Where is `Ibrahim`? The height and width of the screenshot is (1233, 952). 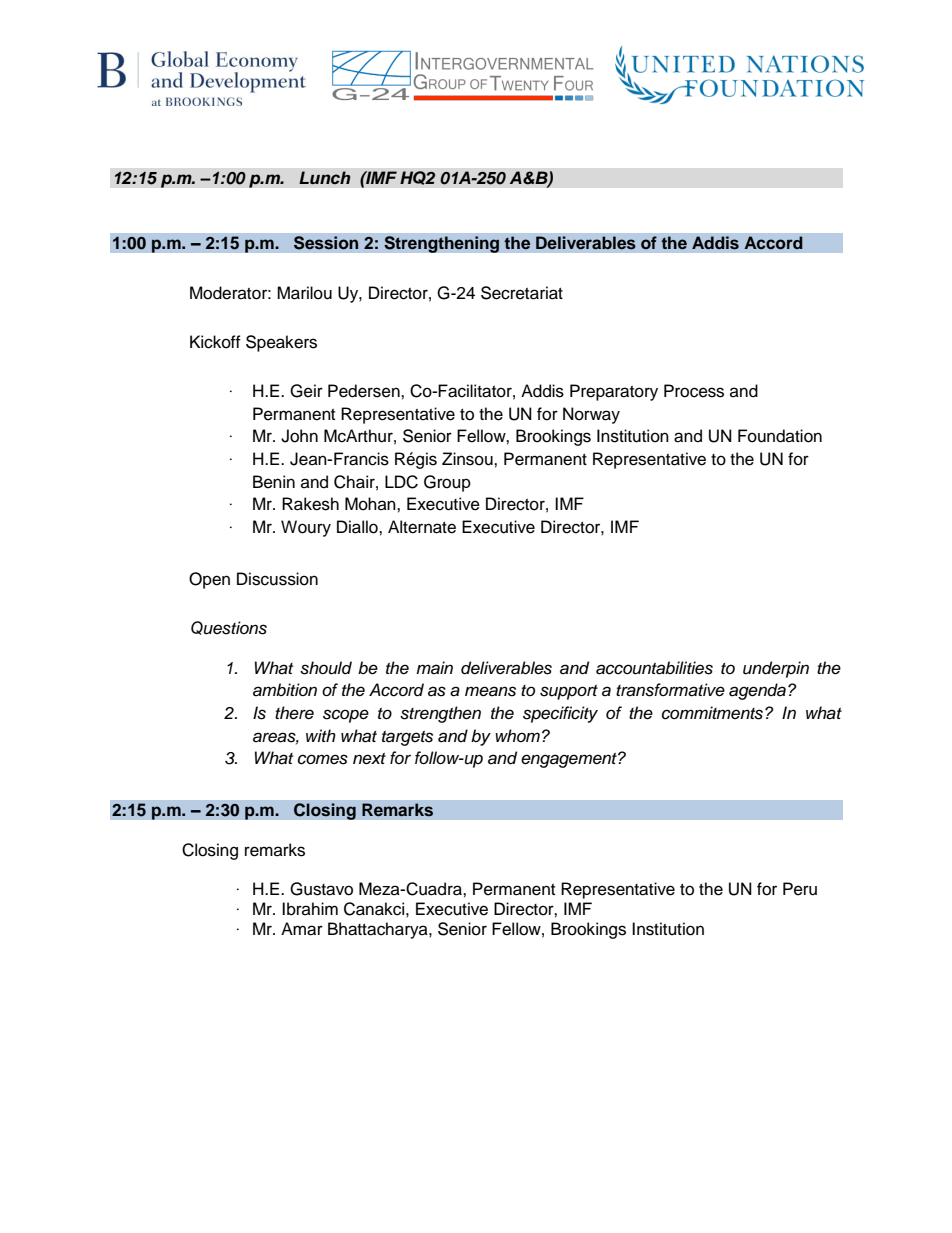 Ibrahim is located at coordinates (310, 909).
